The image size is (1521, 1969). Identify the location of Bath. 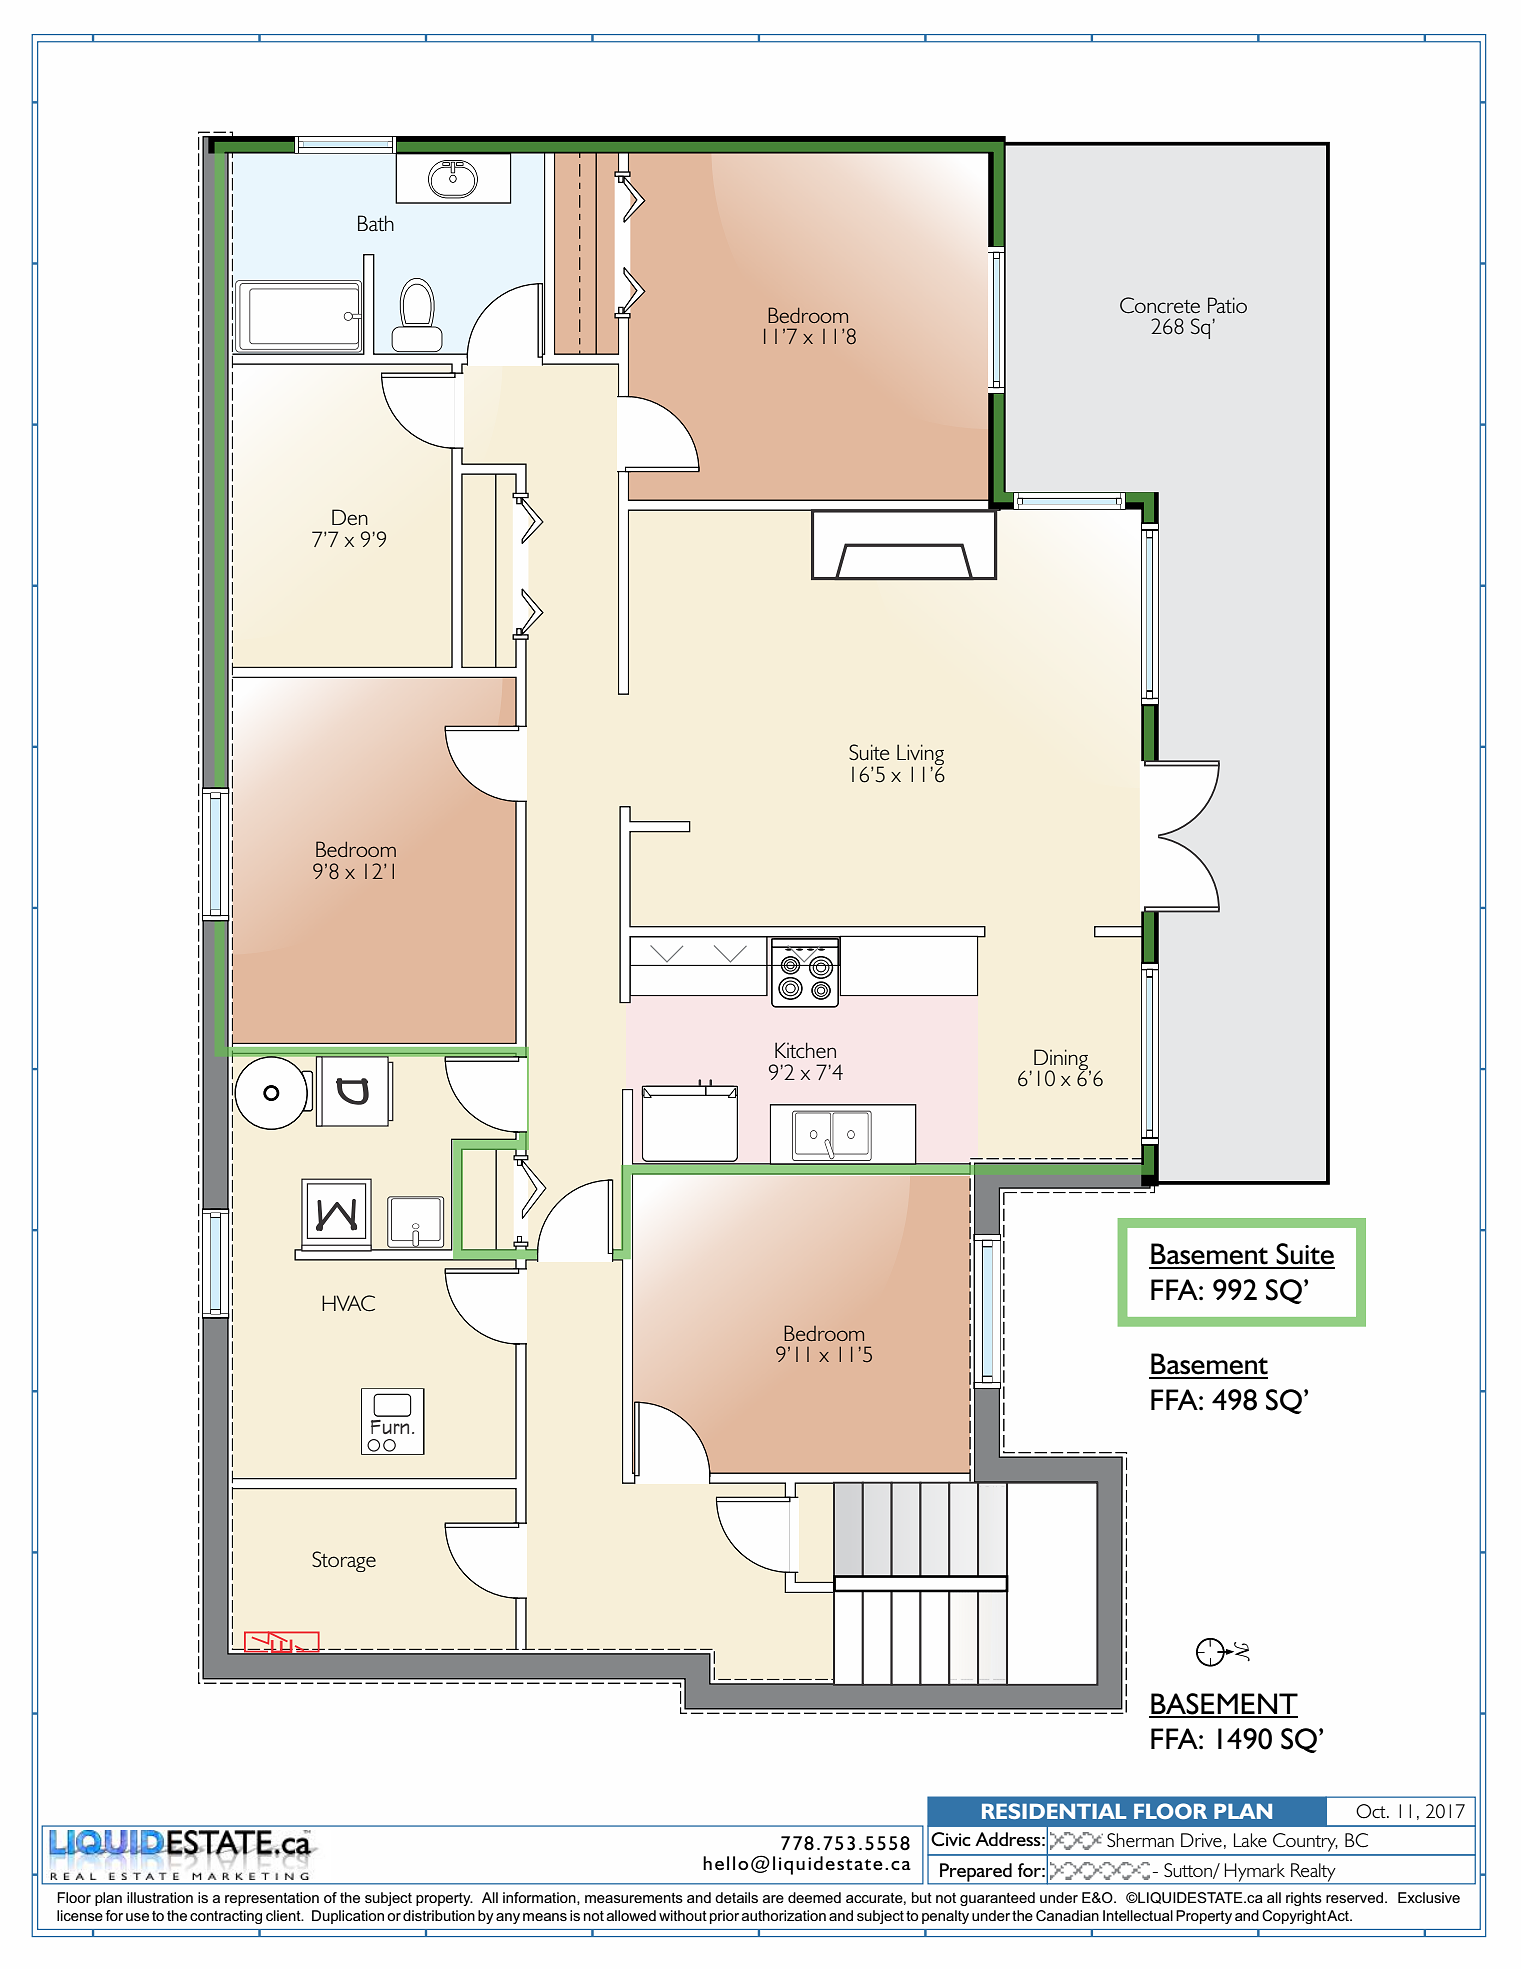
(376, 223).
